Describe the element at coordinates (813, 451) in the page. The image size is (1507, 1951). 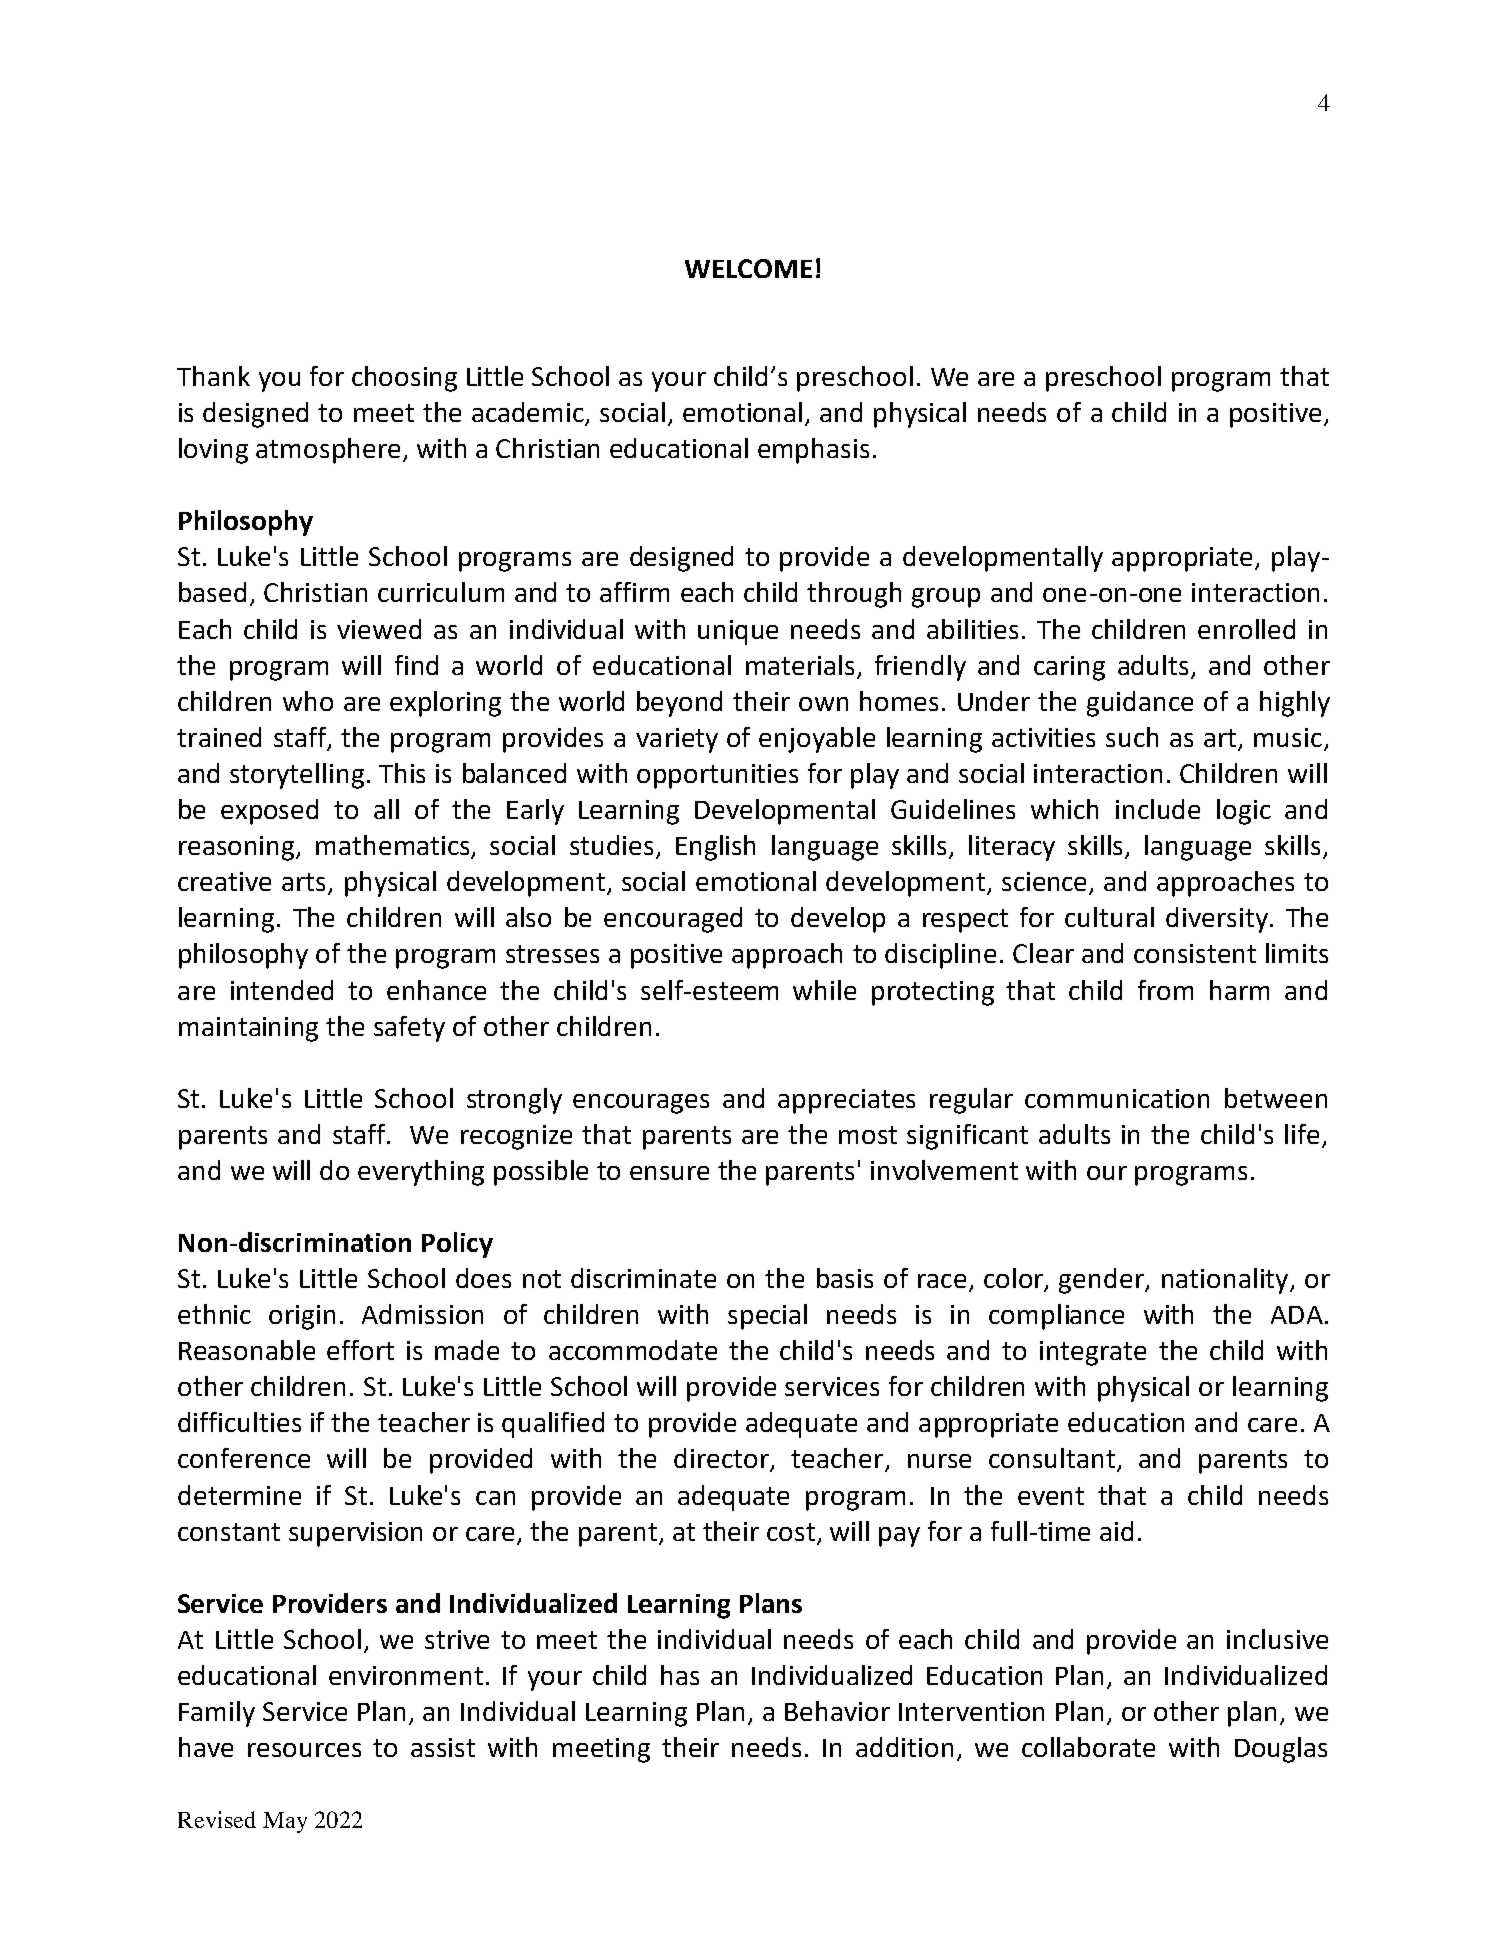
I see `emphasis` at that location.
